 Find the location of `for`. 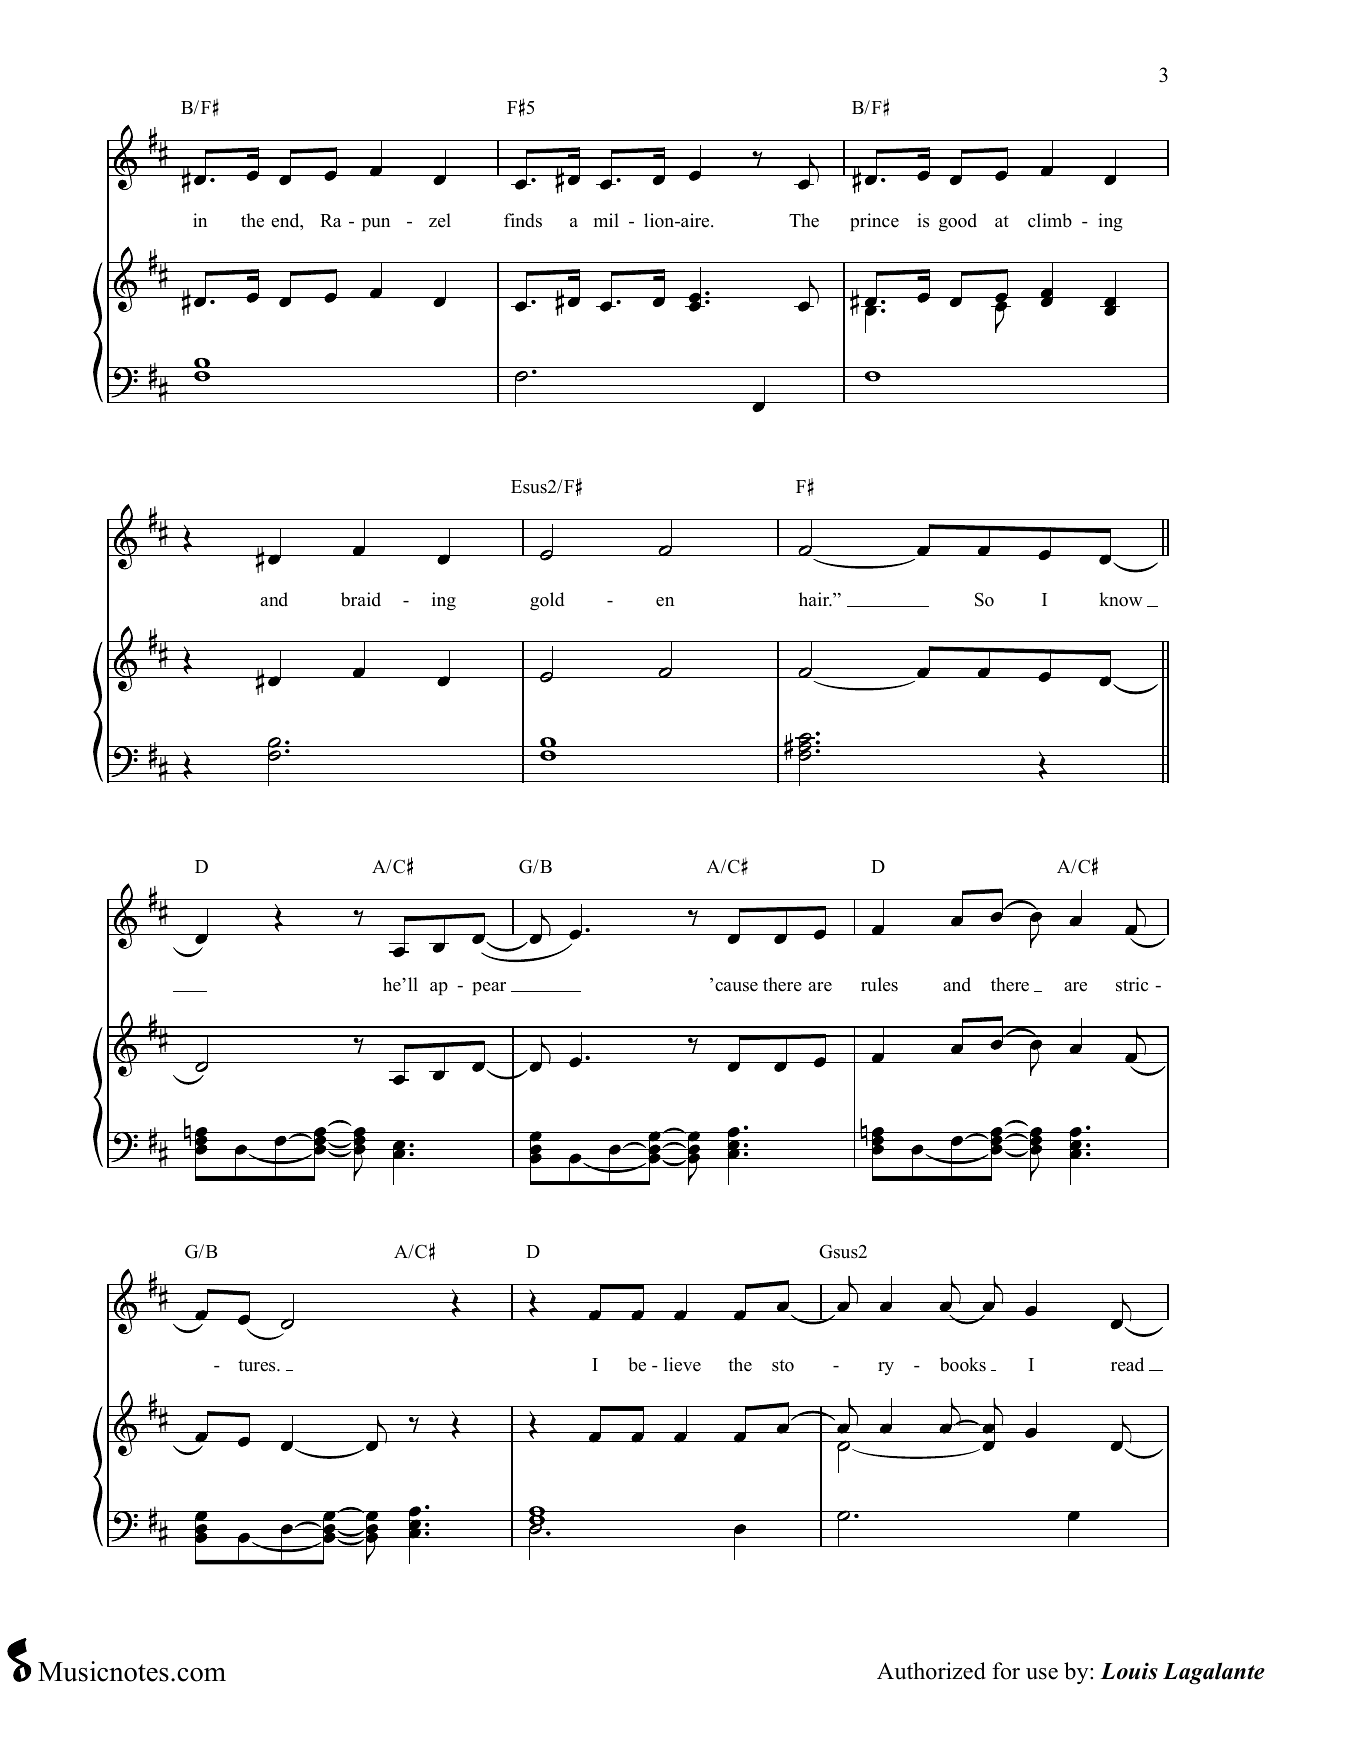

for is located at coordinates (1006, 1671).
